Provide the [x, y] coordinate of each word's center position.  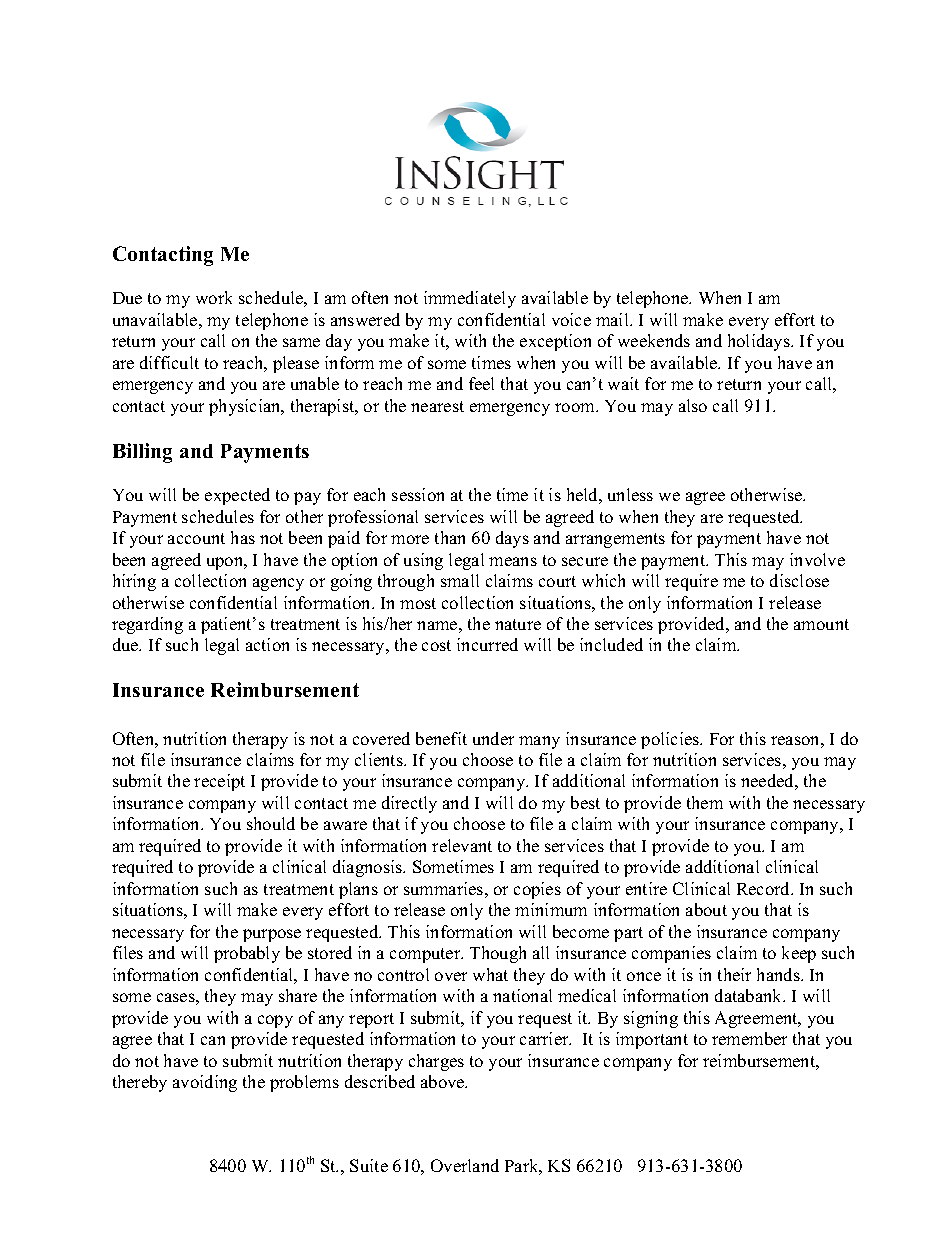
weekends [654, 340]
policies [671, 740]
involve [817, 559]
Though [498, 954]
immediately [470, 299]
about [706, 909]
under [493, 738]
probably [247, 954]
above [444, 1081]
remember [749, 1038]
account [196, 538]
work [214, 297]
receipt [219, 782]
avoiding [205, 1083]
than [450, 537]
